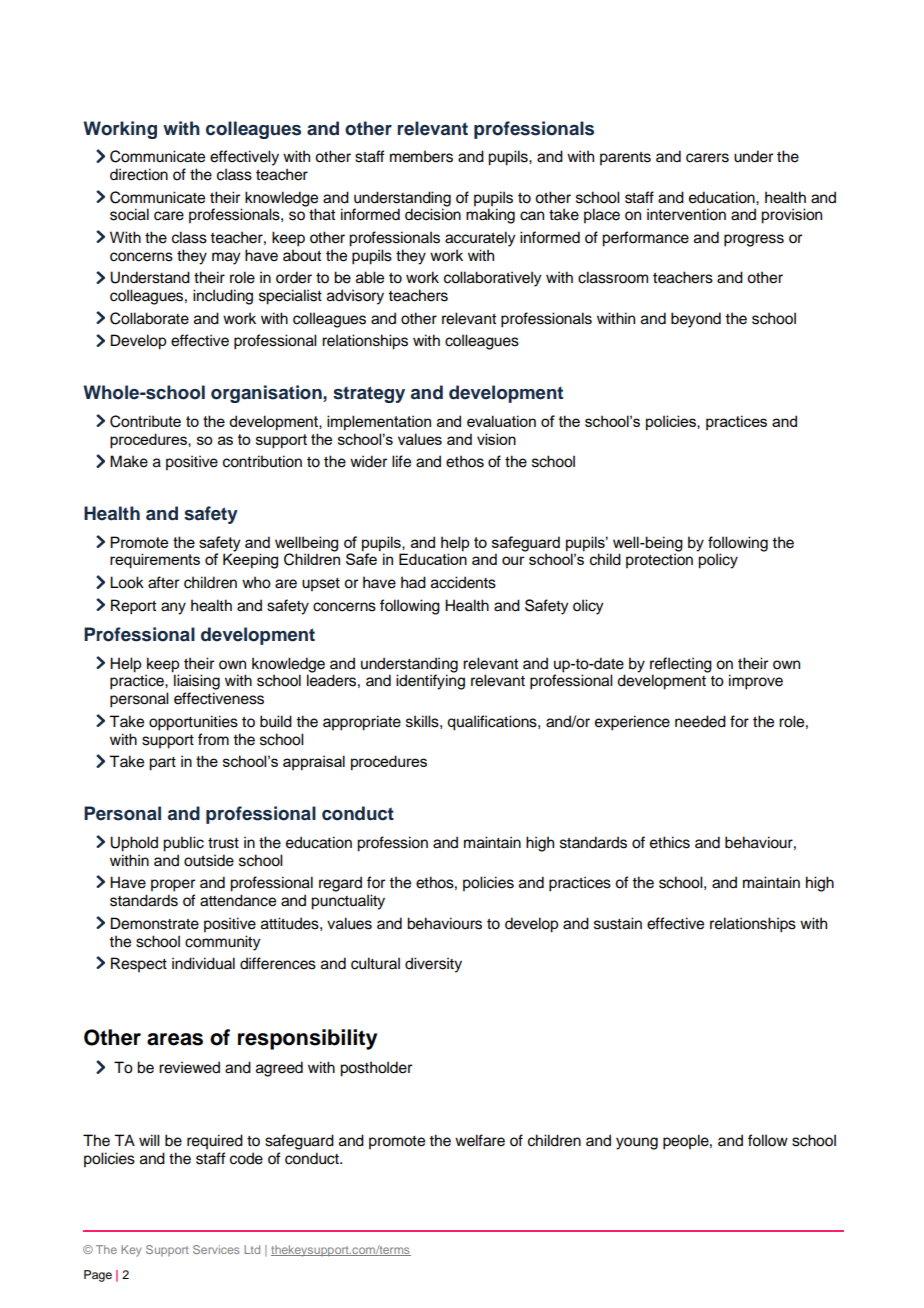 The width and height of the document is (924, 1308). What do you see at coordinates (216, 1249) in the document?
I see `Services` at bounding box center [216, 1249].
